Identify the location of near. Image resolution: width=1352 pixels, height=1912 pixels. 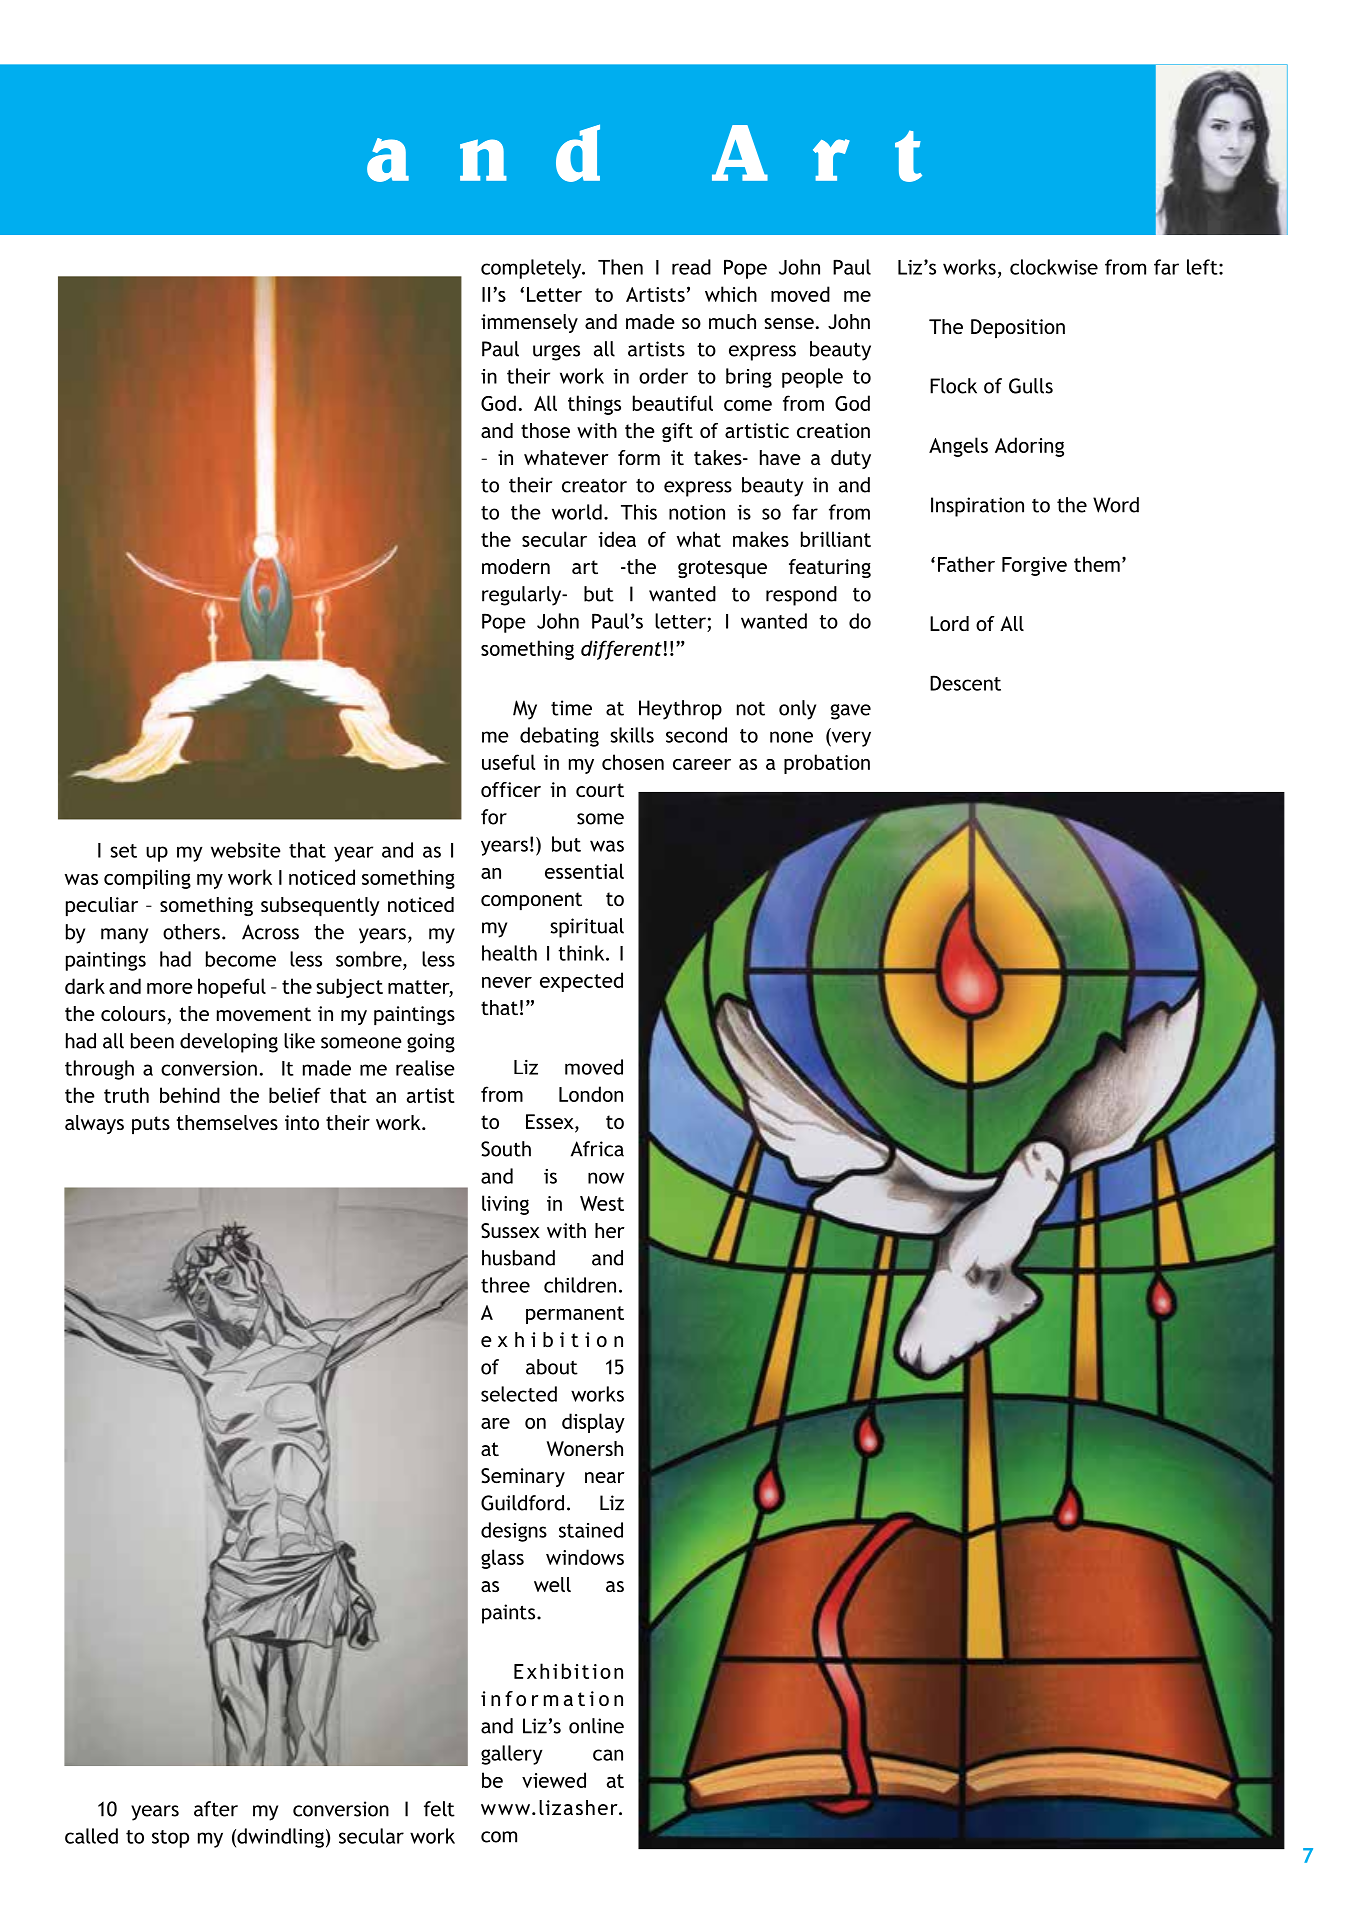
(605, 1477).
